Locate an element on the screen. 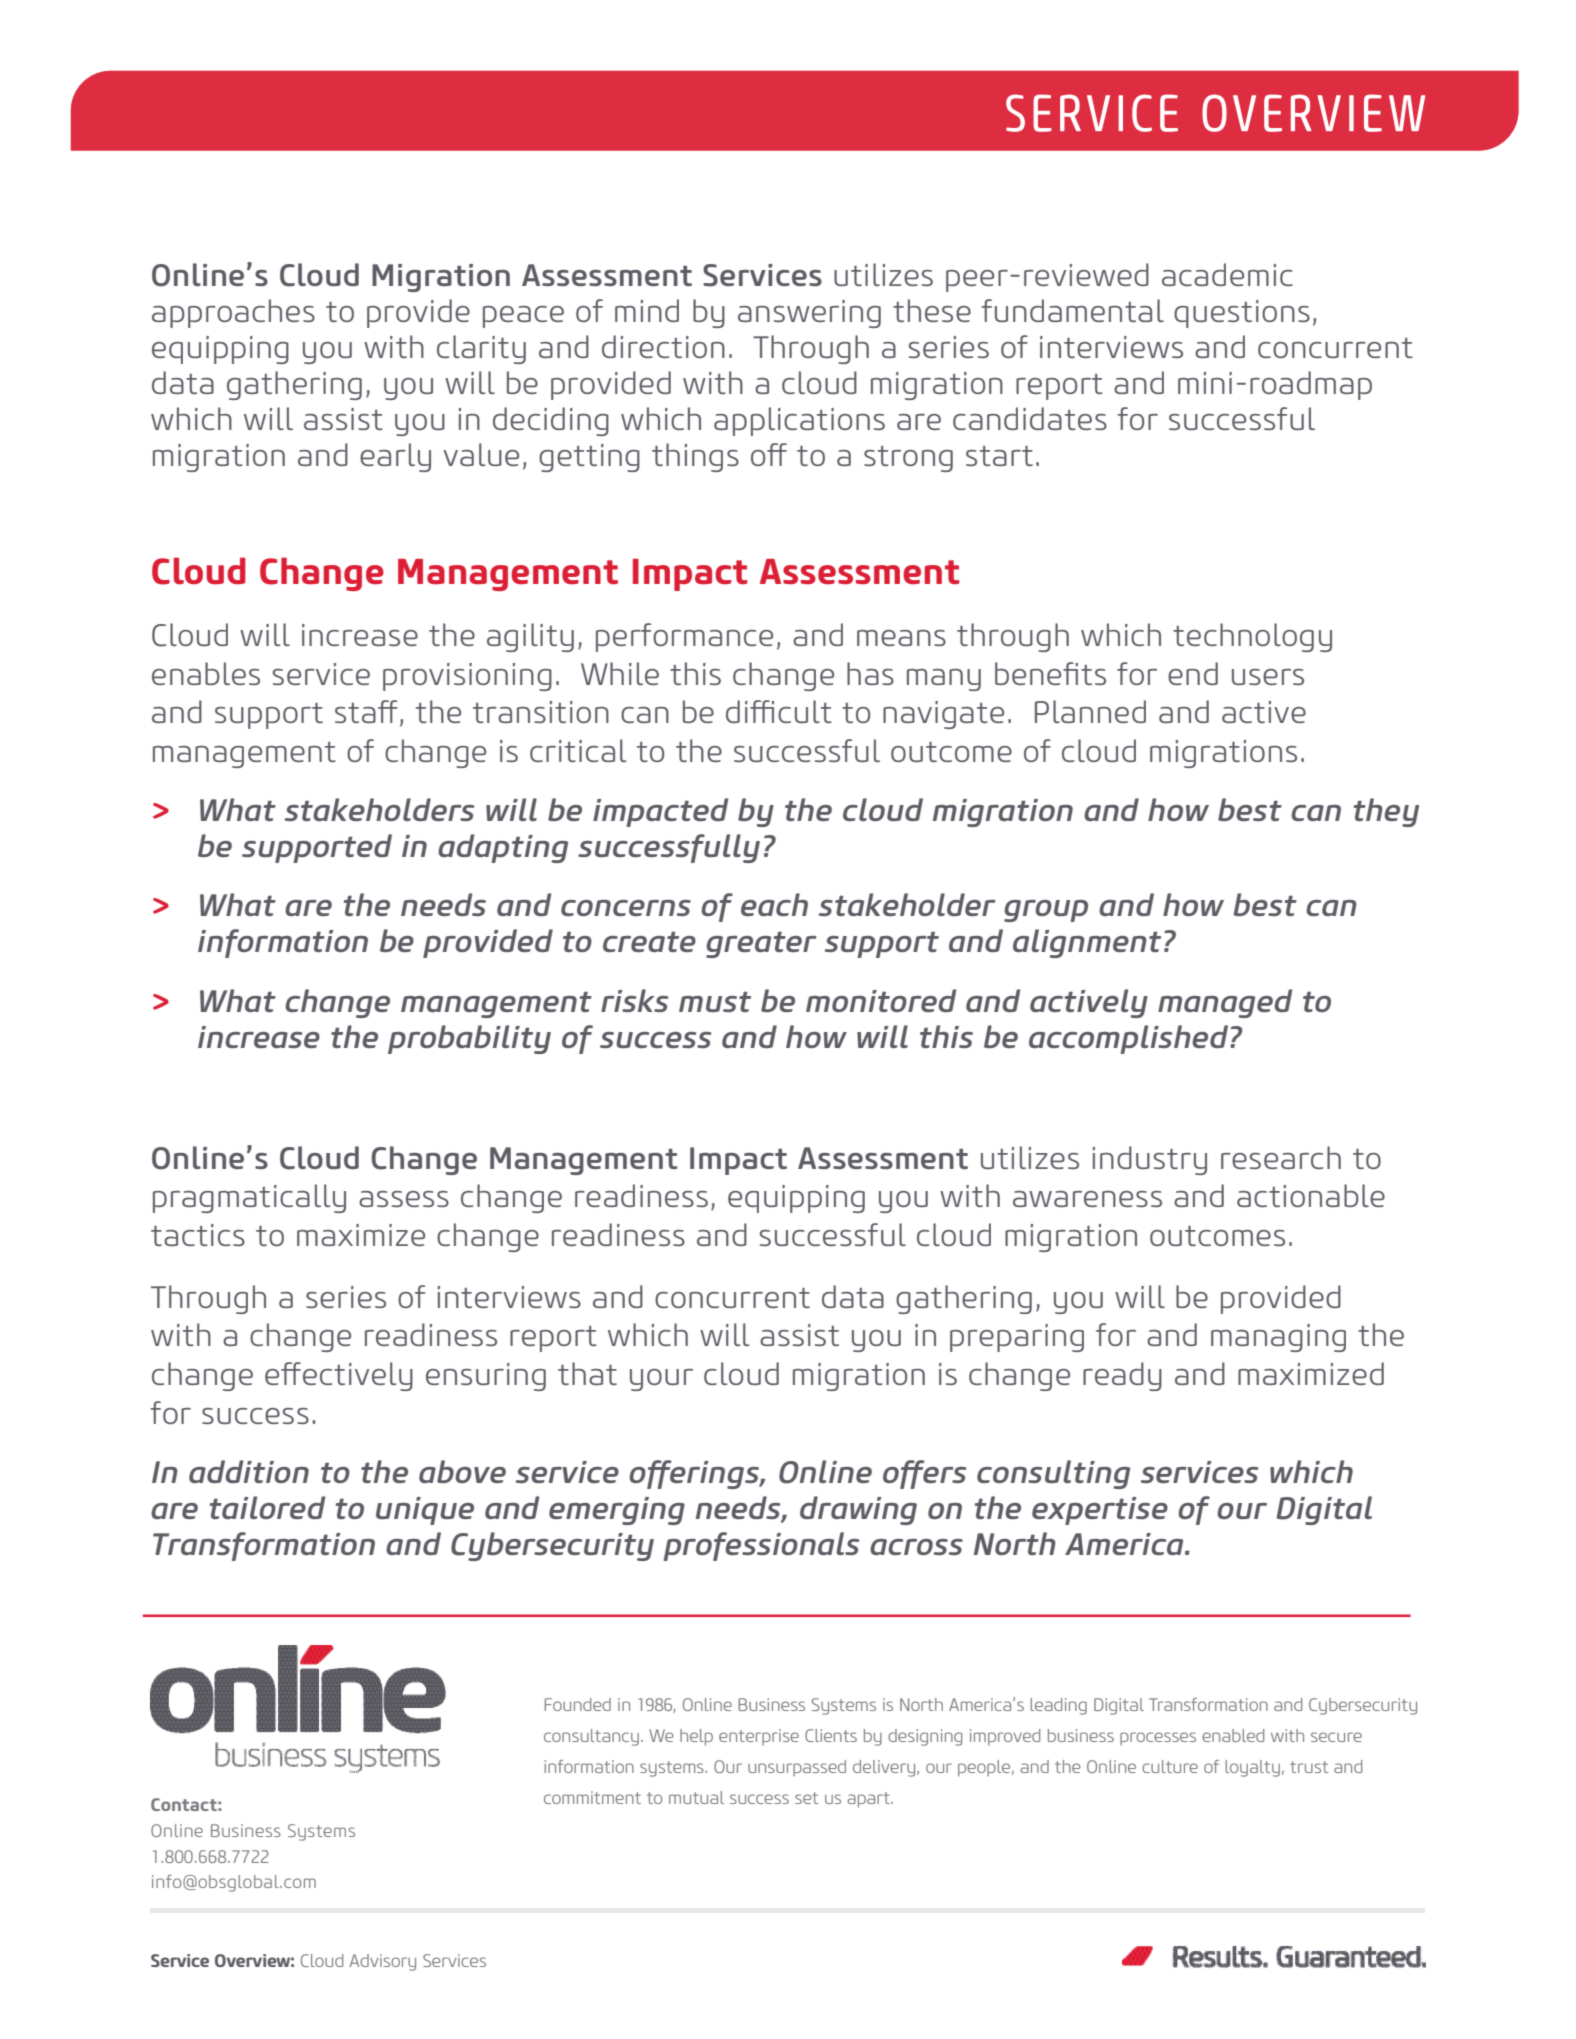 The width and height of the screenshot is (1576, 2039). effectively is located at coordinates (339, 1376).
